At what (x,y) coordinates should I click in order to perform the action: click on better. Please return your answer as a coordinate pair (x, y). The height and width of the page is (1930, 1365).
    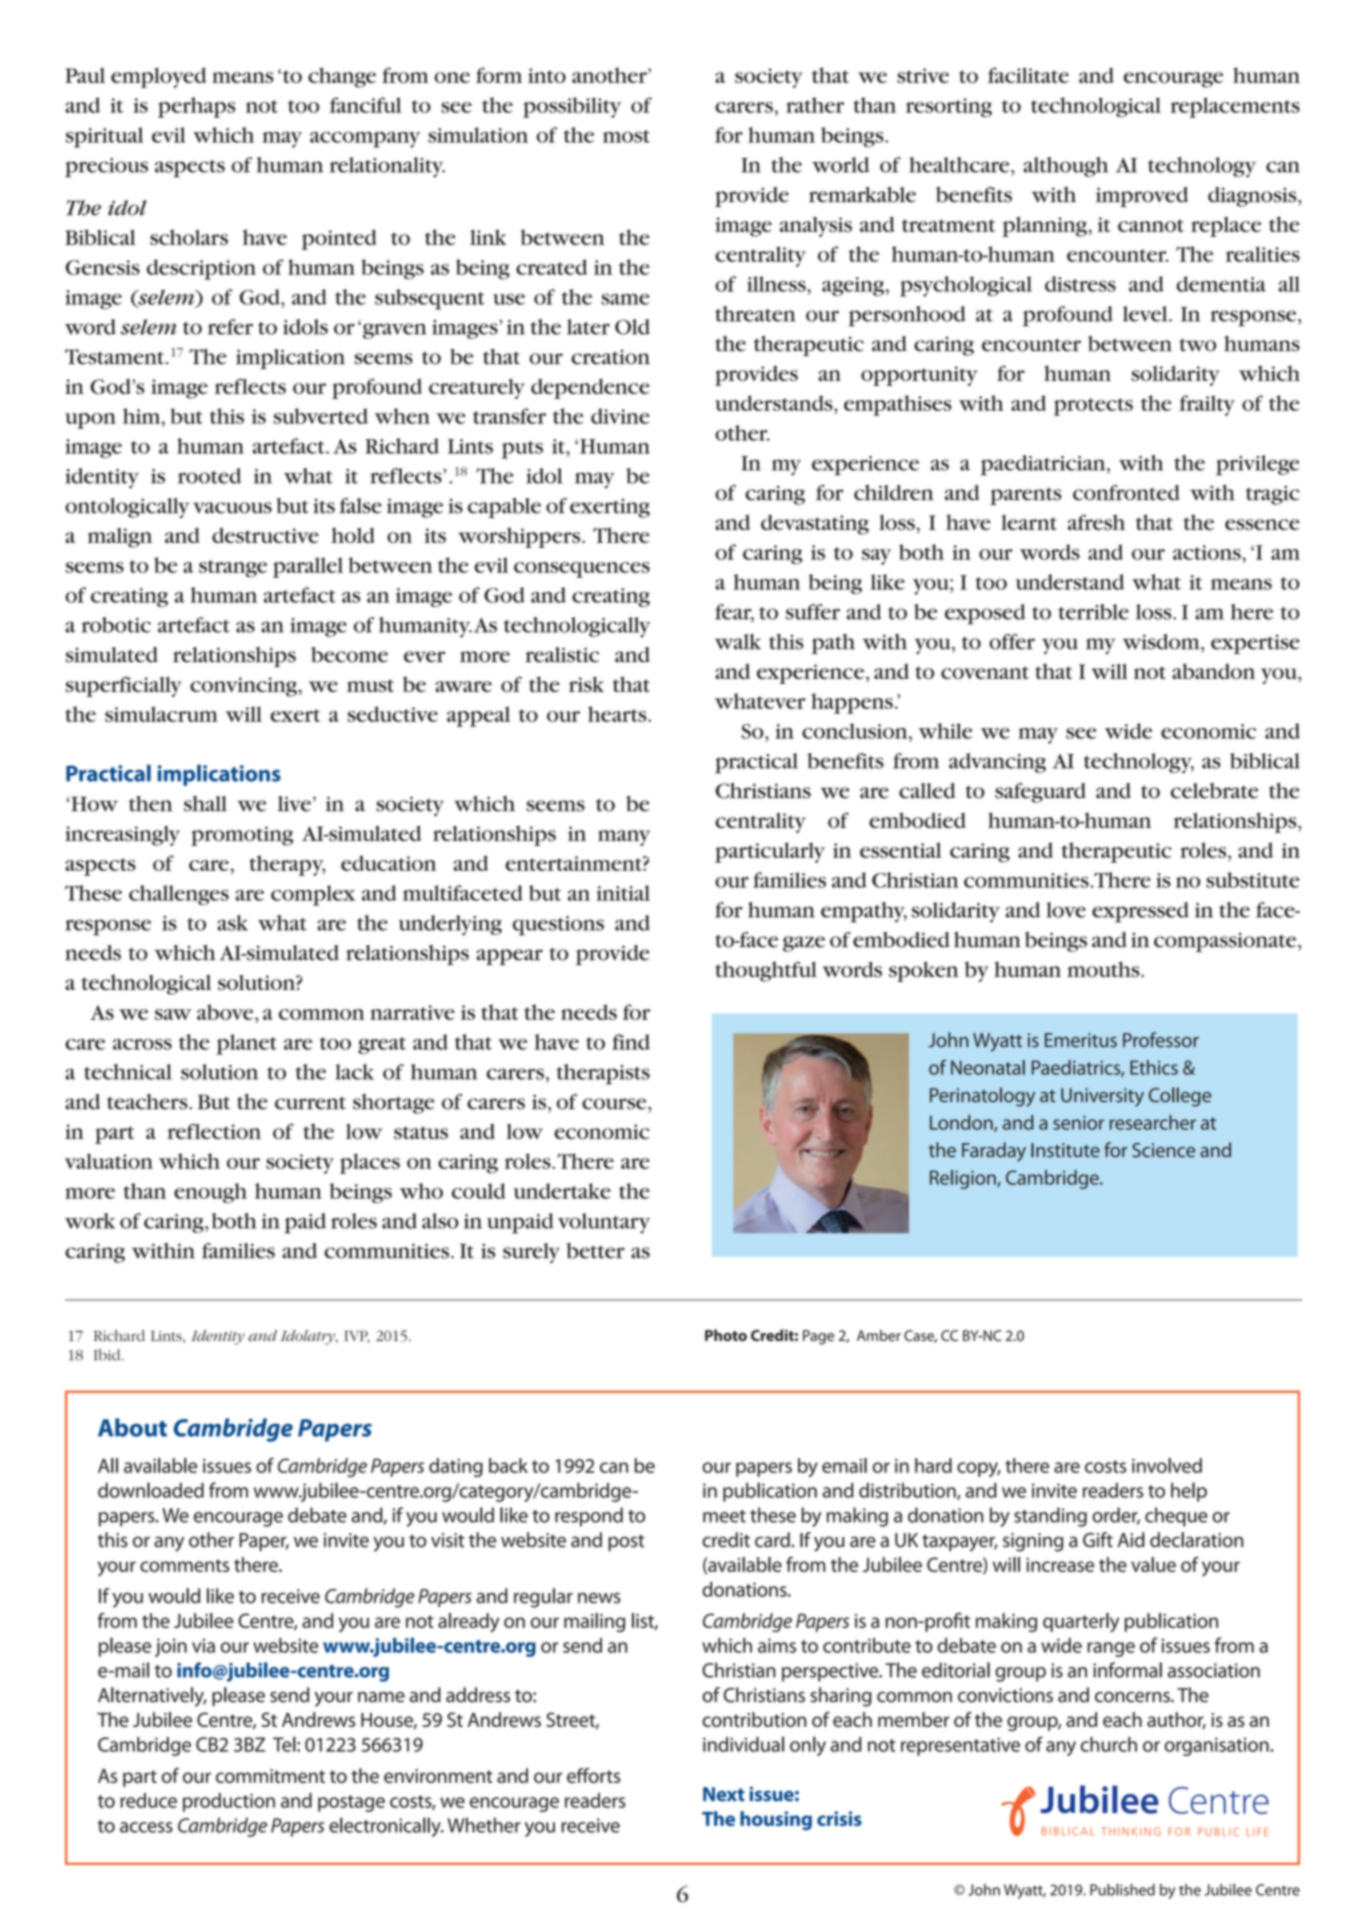
    Looking at the image, I should click on (596, 1251).
